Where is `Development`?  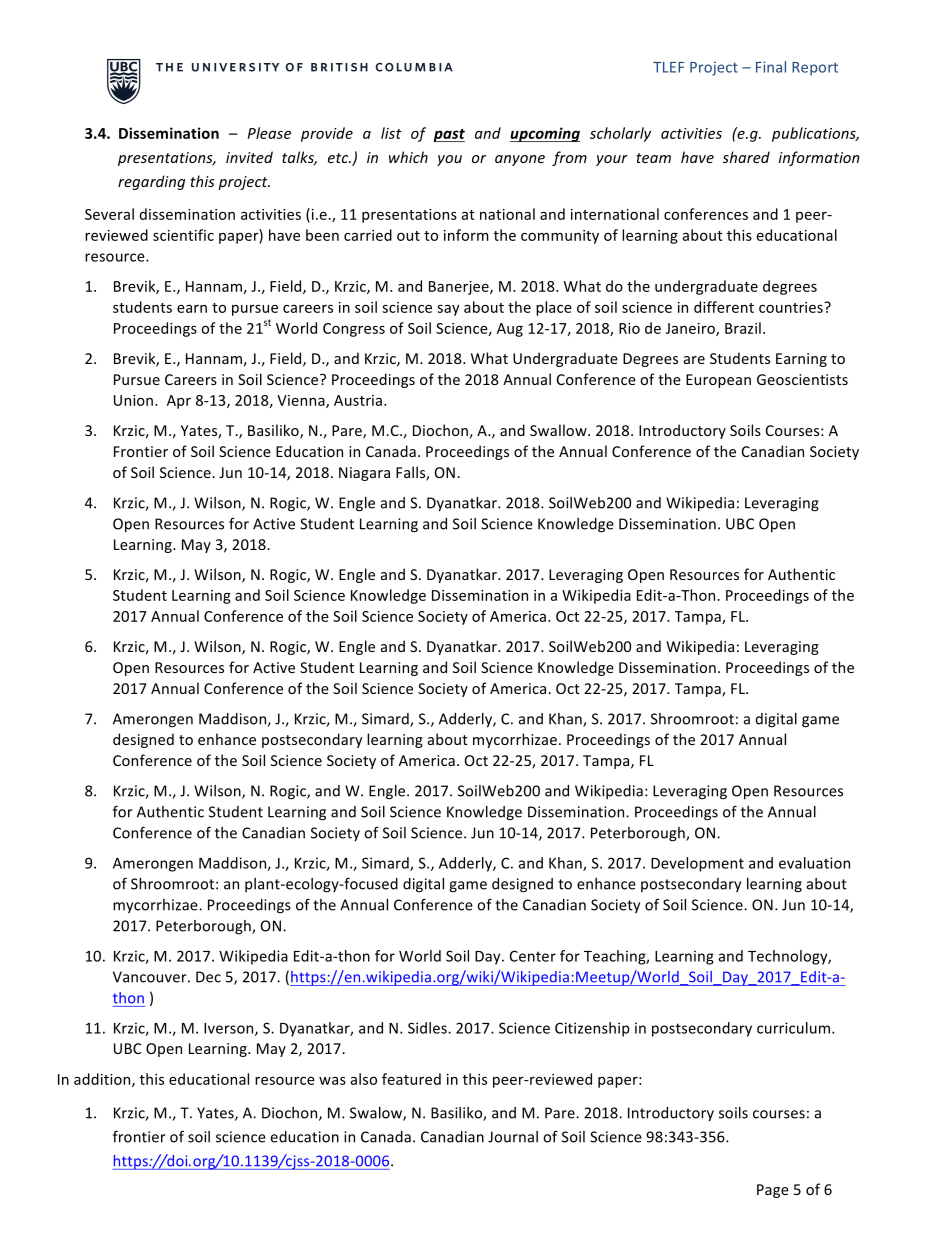
Development is located at coordinates (697, 864).
